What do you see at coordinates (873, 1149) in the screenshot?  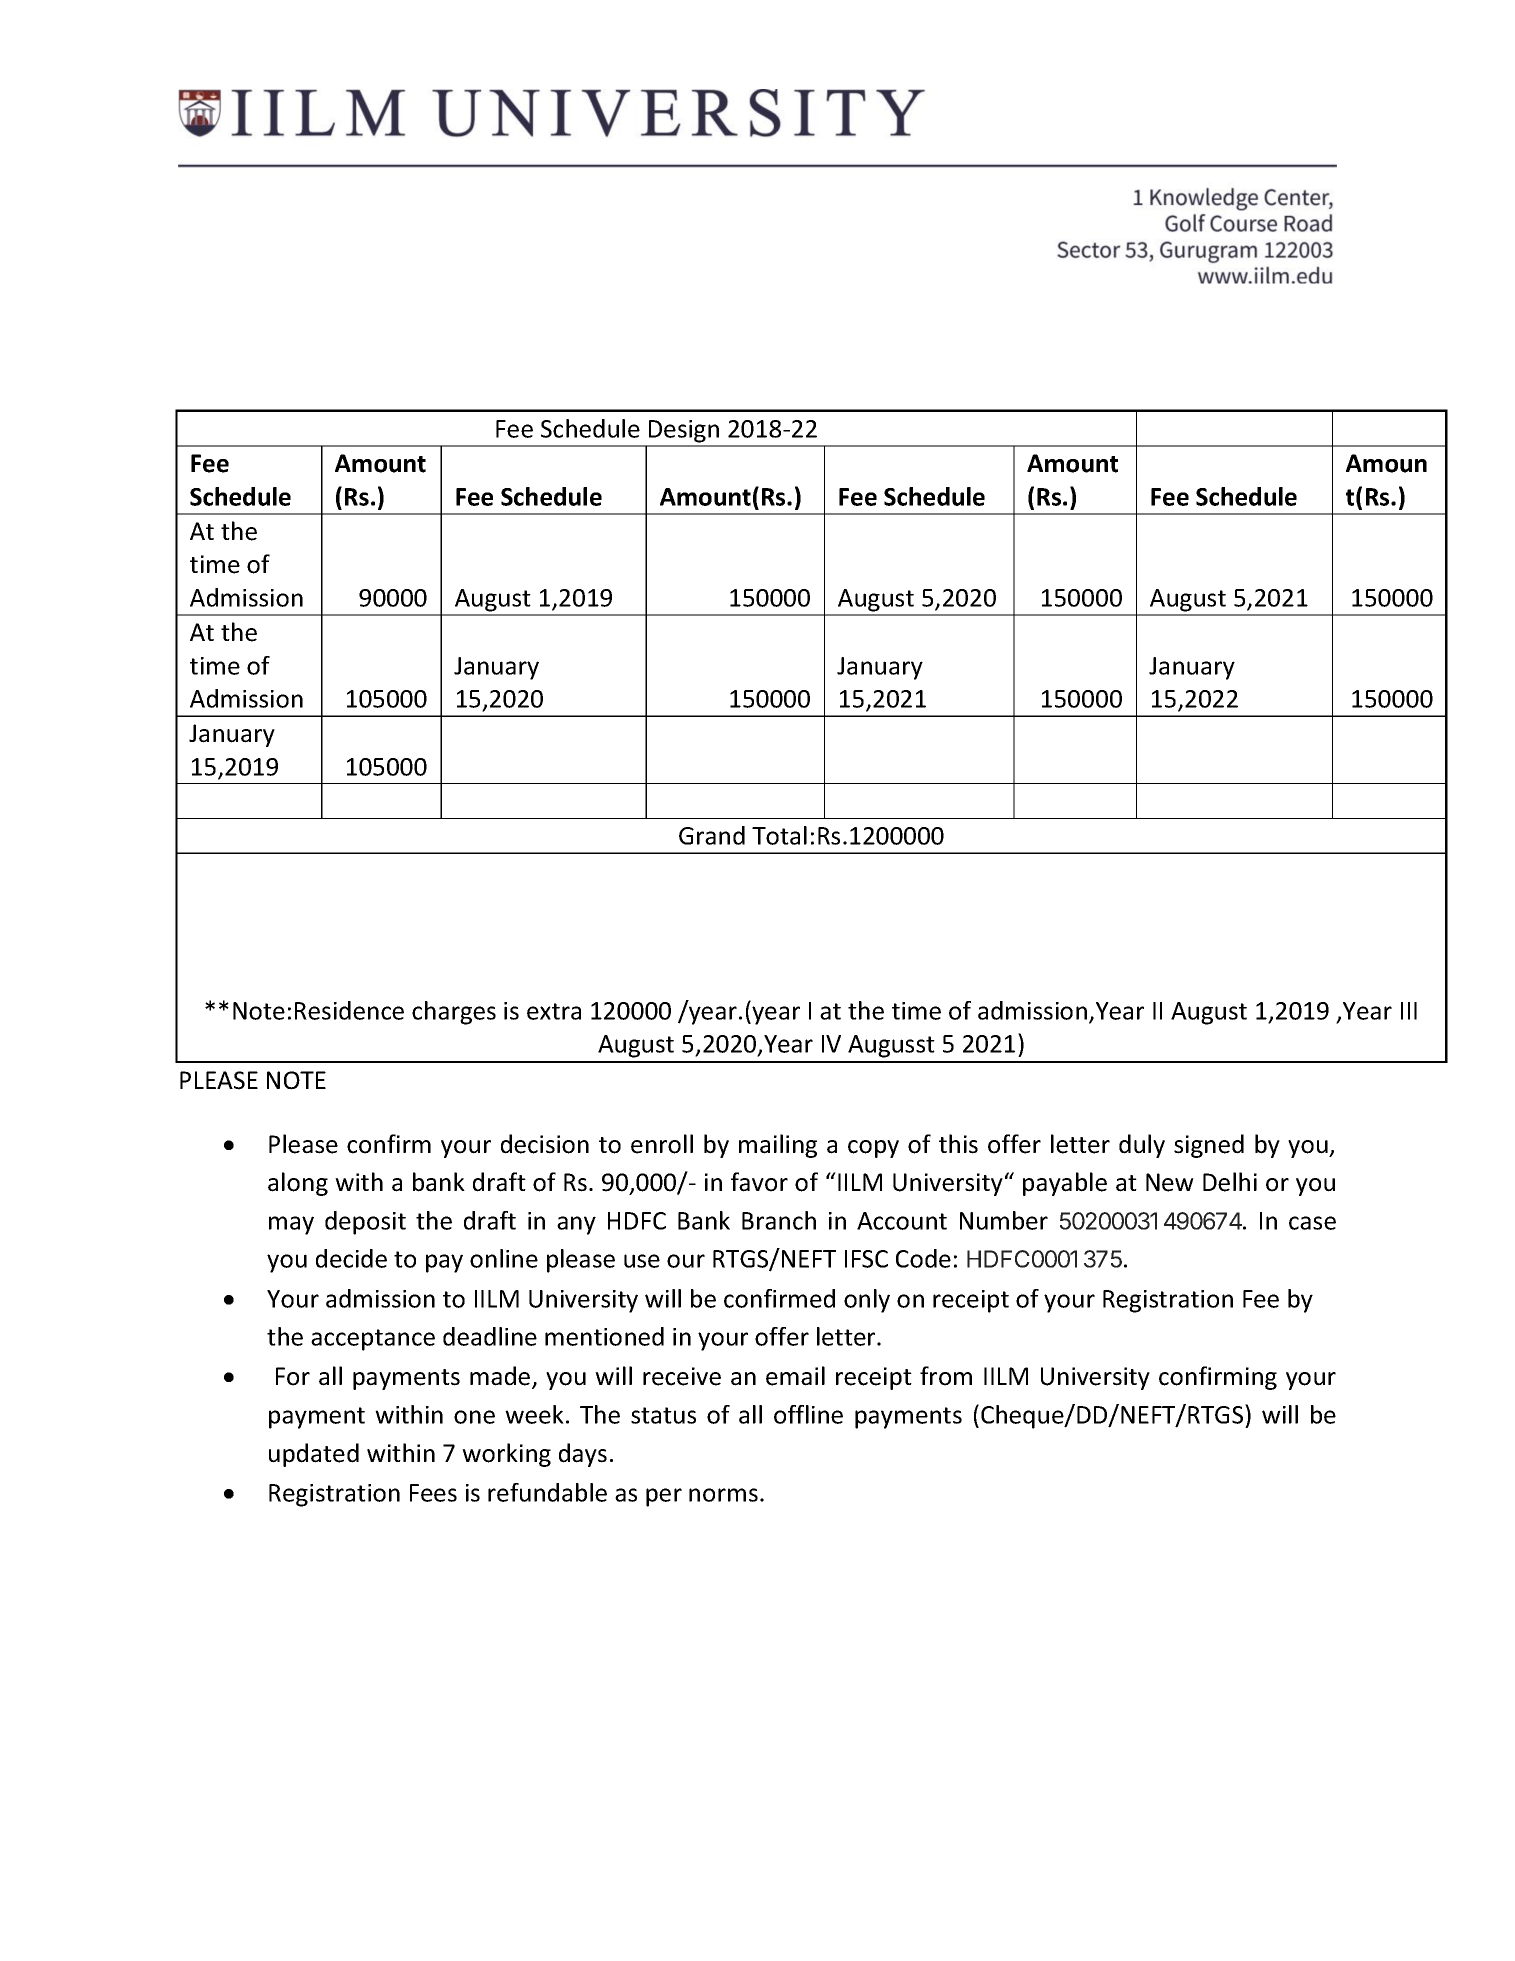 I see `copy` at bounding box center [873, 1149].
